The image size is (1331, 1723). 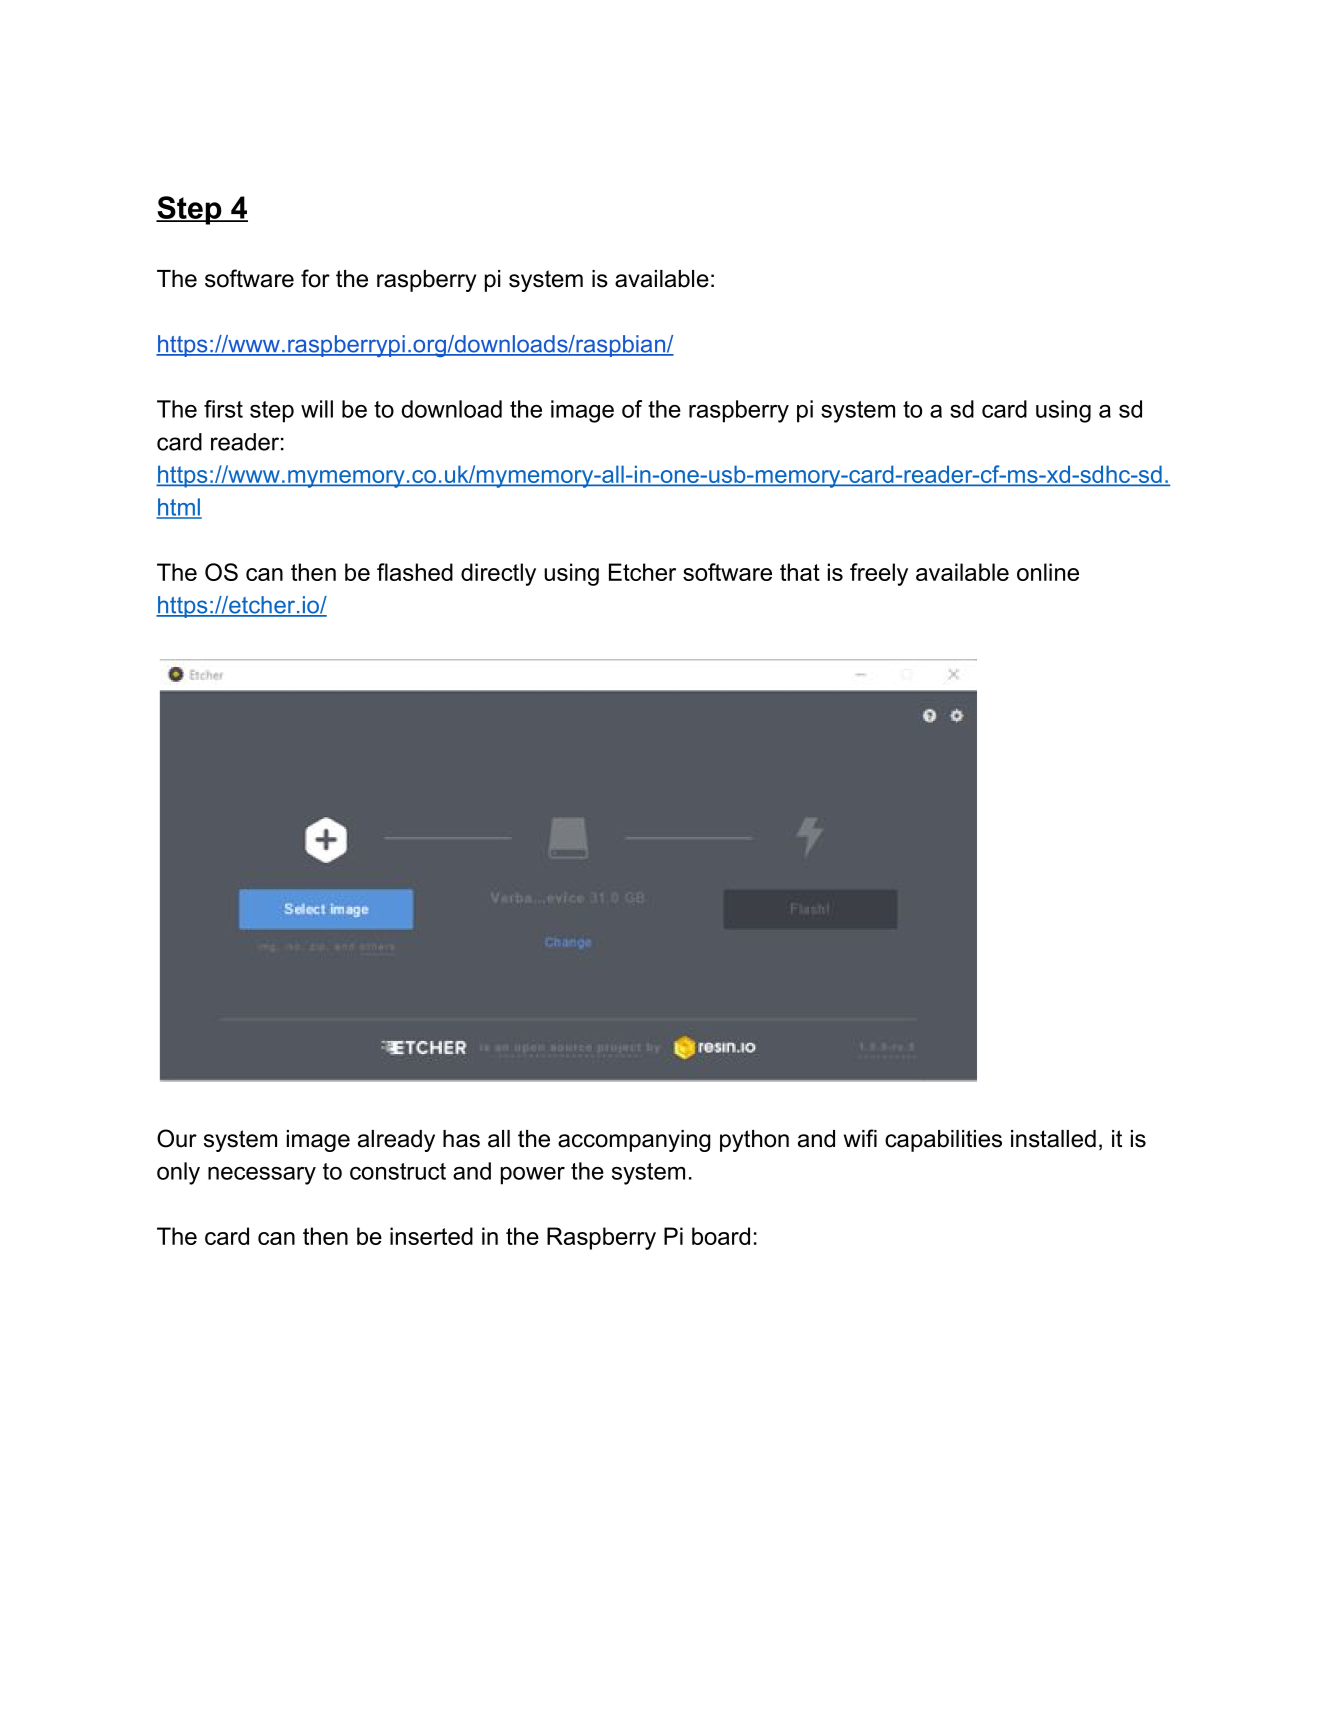 I want to click on flashed, so click(x=415, y=572).
